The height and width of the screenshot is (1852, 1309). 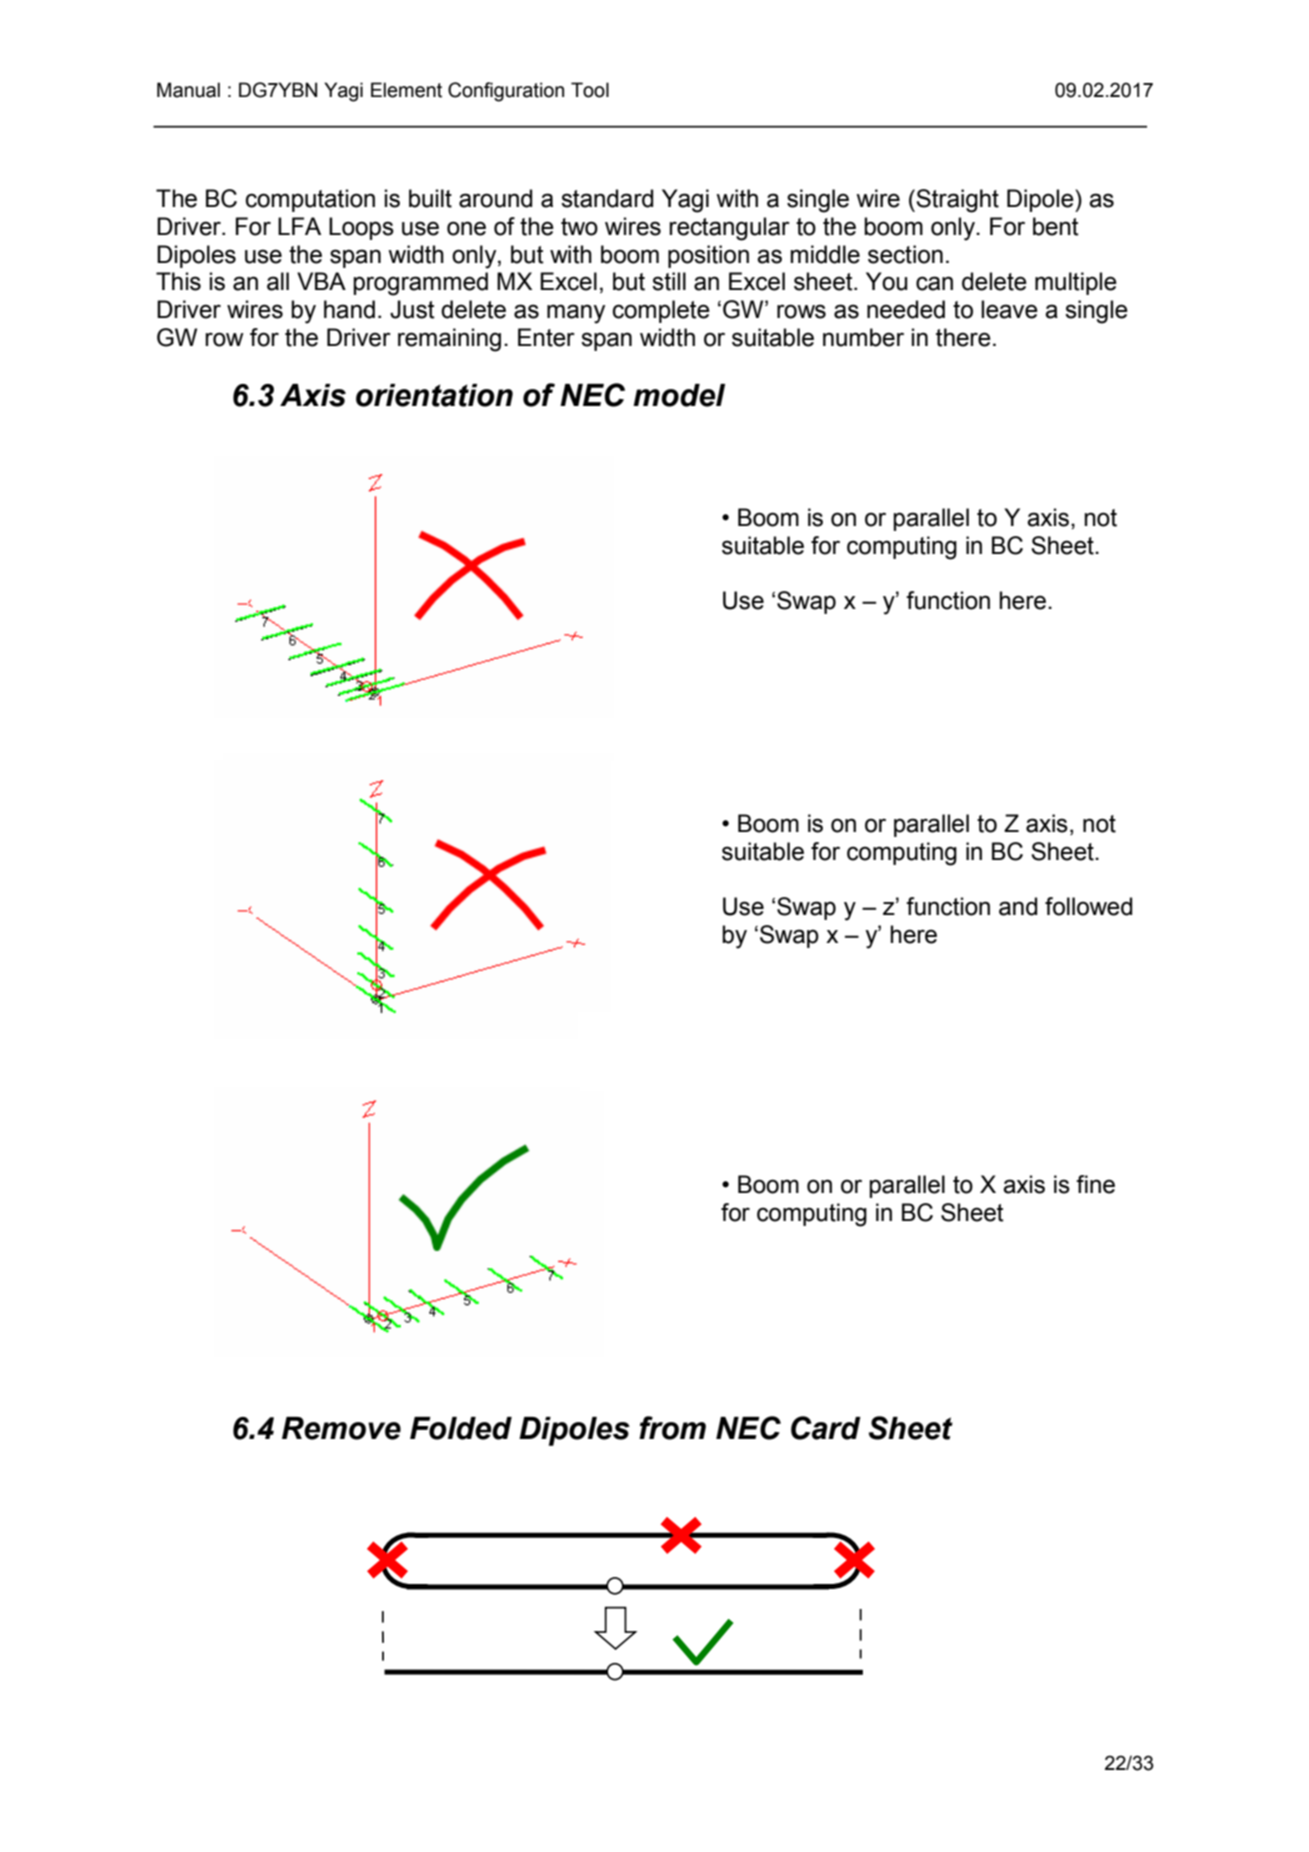 I want to click on model, so click(x=679, y=395).
